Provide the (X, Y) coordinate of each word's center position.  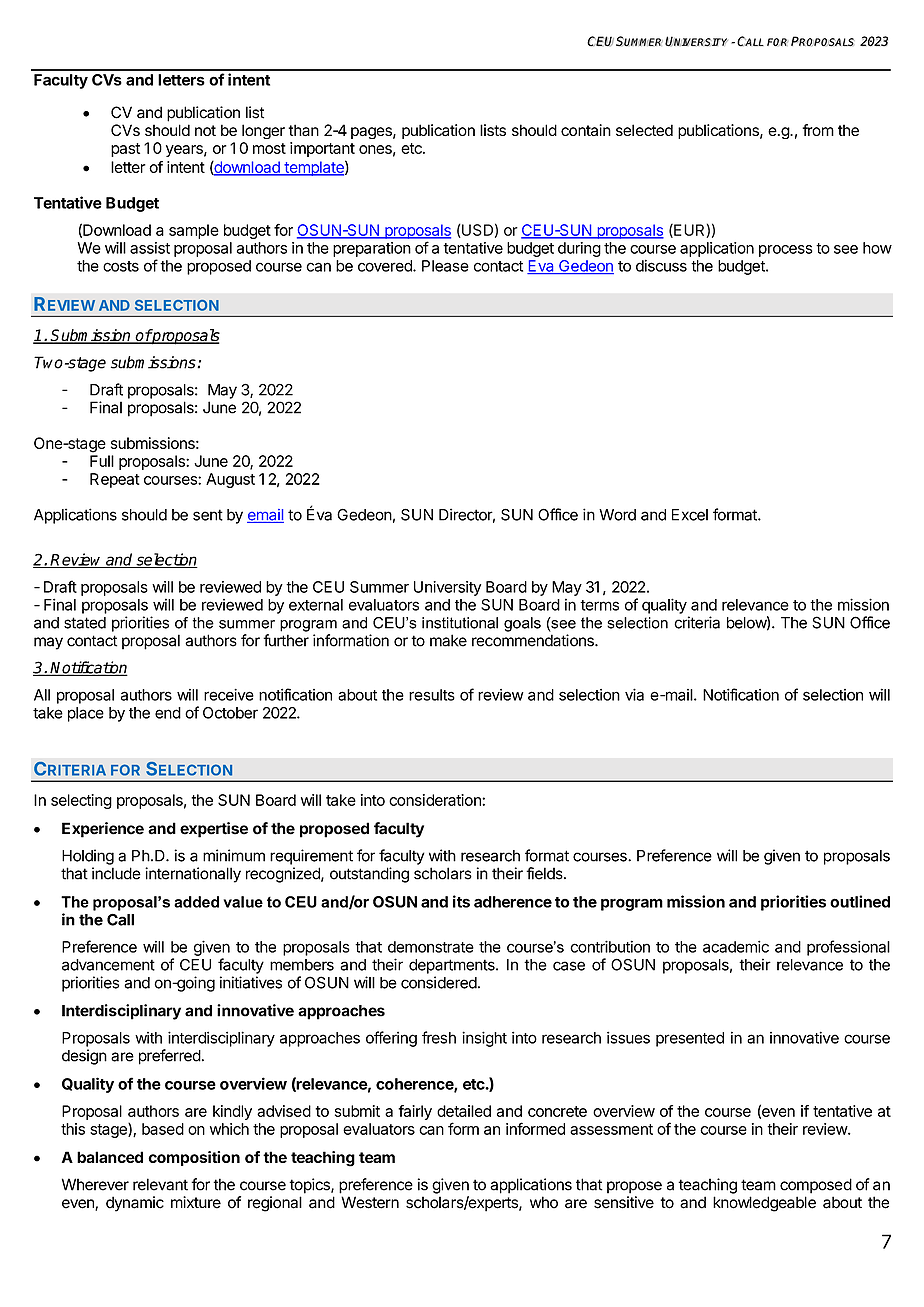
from (818, 130)
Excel (690, 515)
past (125, 150)
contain (586, 130)
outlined (860, 901)
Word (617, 515)
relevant (160, 1184)
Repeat (115, 480)
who (544, 1202)
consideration (436, 800)
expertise (214, 830)
